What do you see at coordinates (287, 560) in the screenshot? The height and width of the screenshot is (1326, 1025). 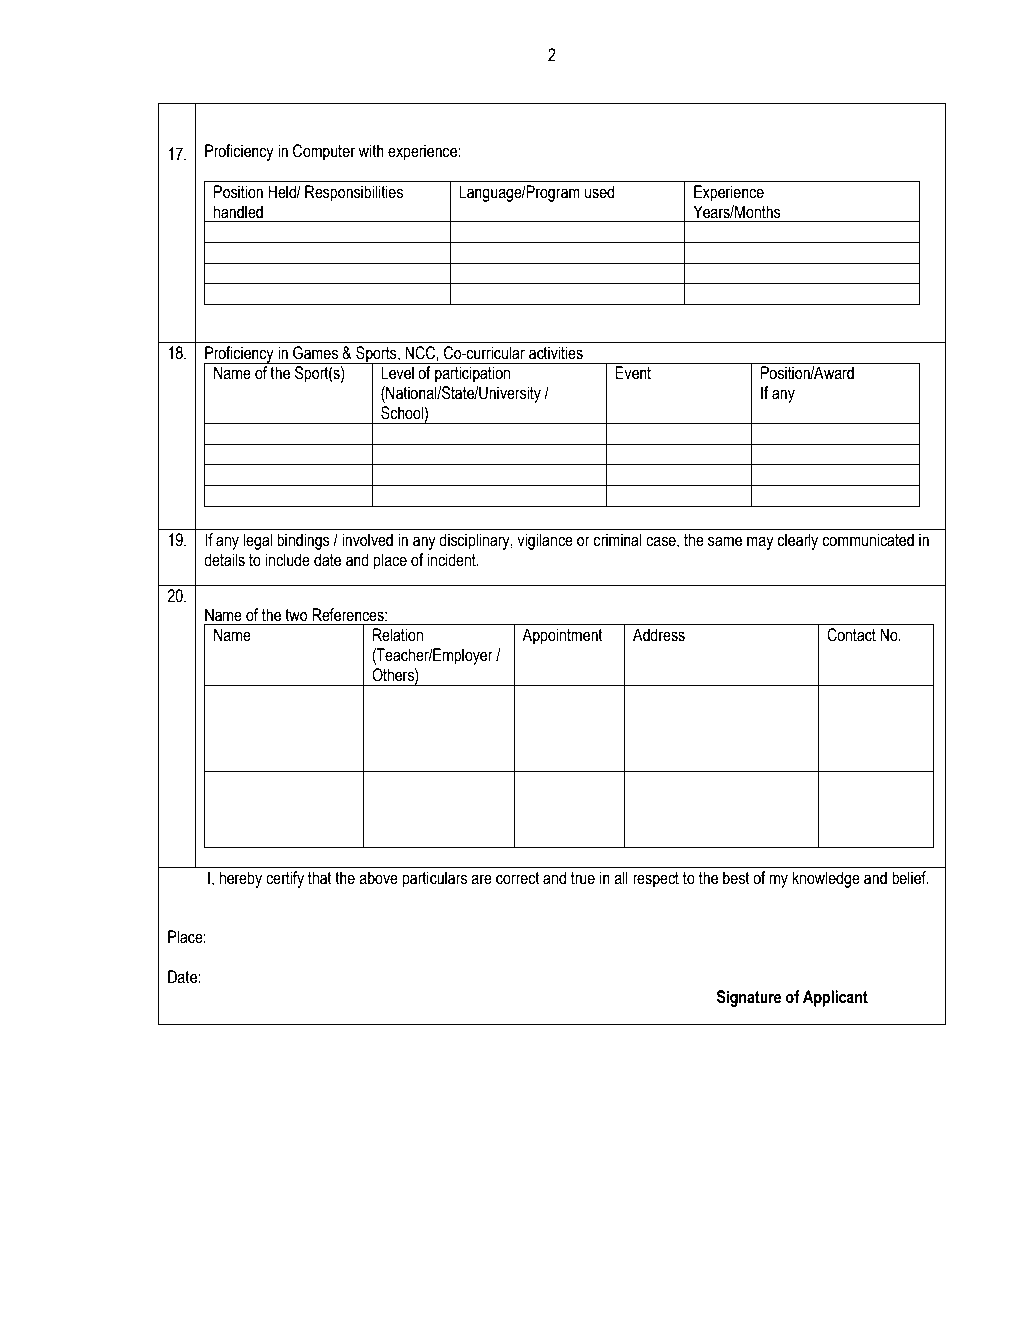 I see `include` at bounding box center [287, 560].
